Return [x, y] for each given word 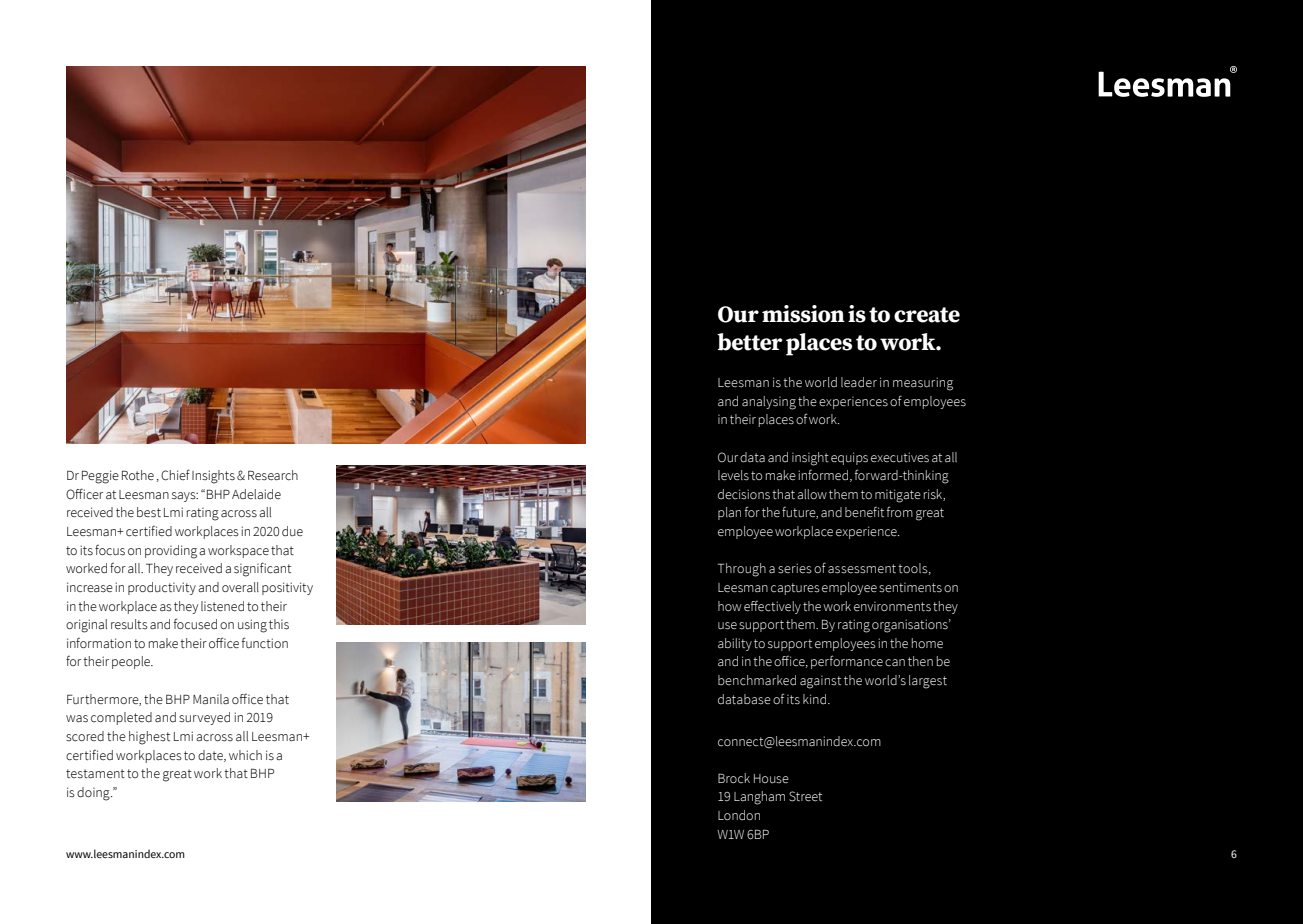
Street [805, 796]
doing [94, 794]
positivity [287, 588]
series [795, 568]
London [739, 815]
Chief [175, 475]
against [820, 682]
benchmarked [757, 680]
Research [273, 475]
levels [733, 475]
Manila [211, 699]
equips [849, 458]
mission [803, 314]
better [750, 342]
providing [171, 552]
